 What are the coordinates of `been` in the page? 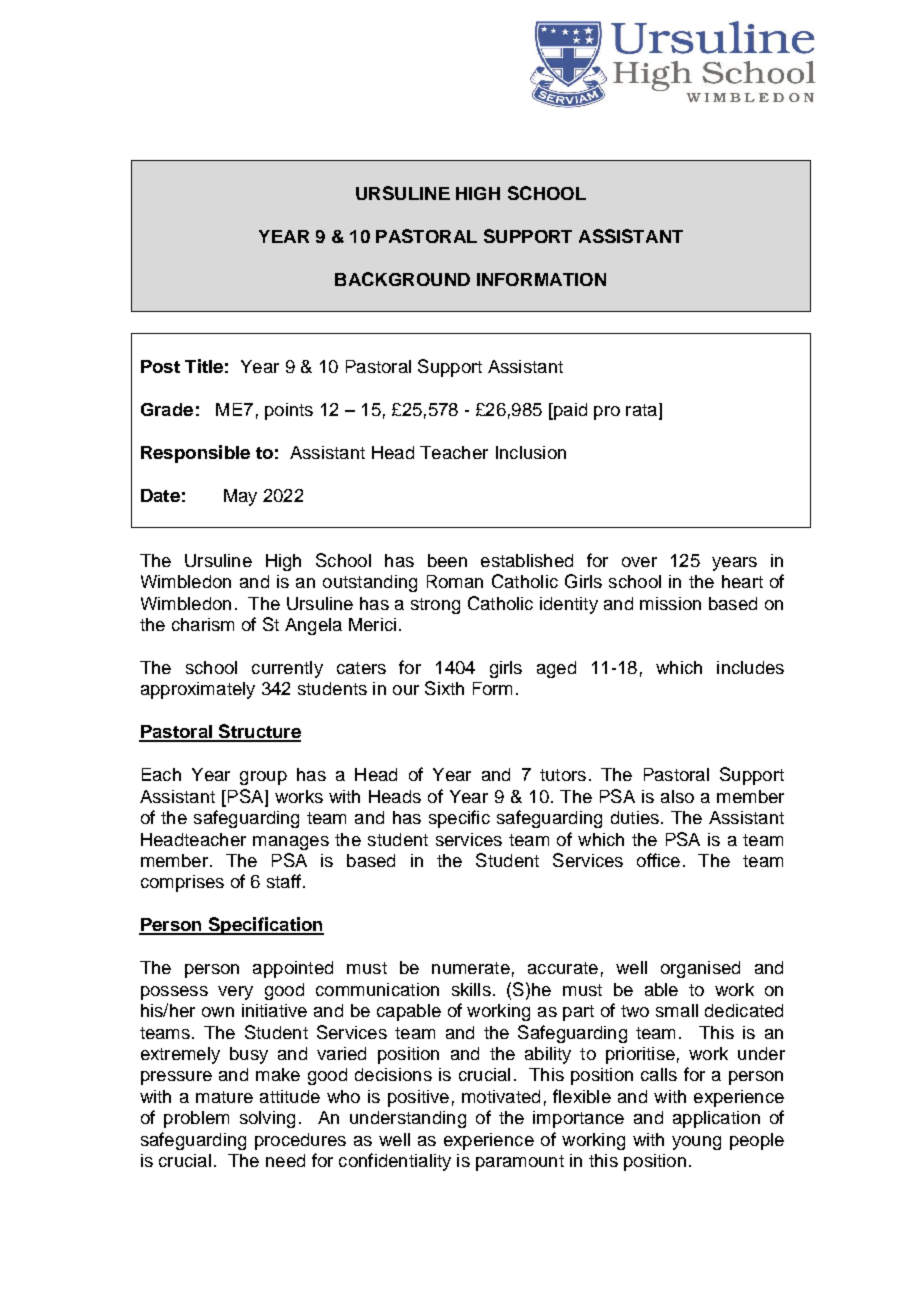 It's located at (447, 560).
